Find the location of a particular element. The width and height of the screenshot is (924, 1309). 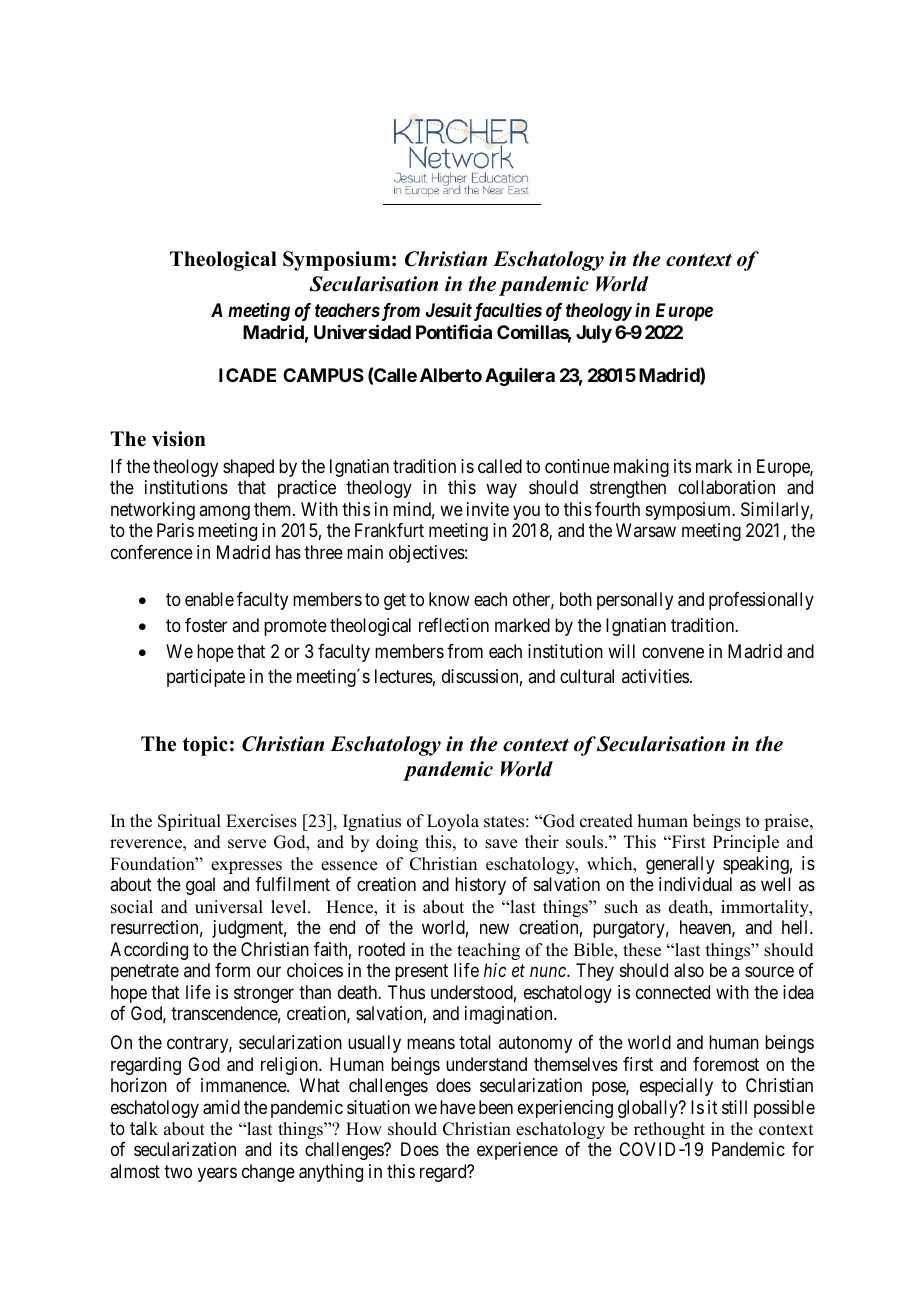

CAMPUS is located at coordinates (323, 375).
